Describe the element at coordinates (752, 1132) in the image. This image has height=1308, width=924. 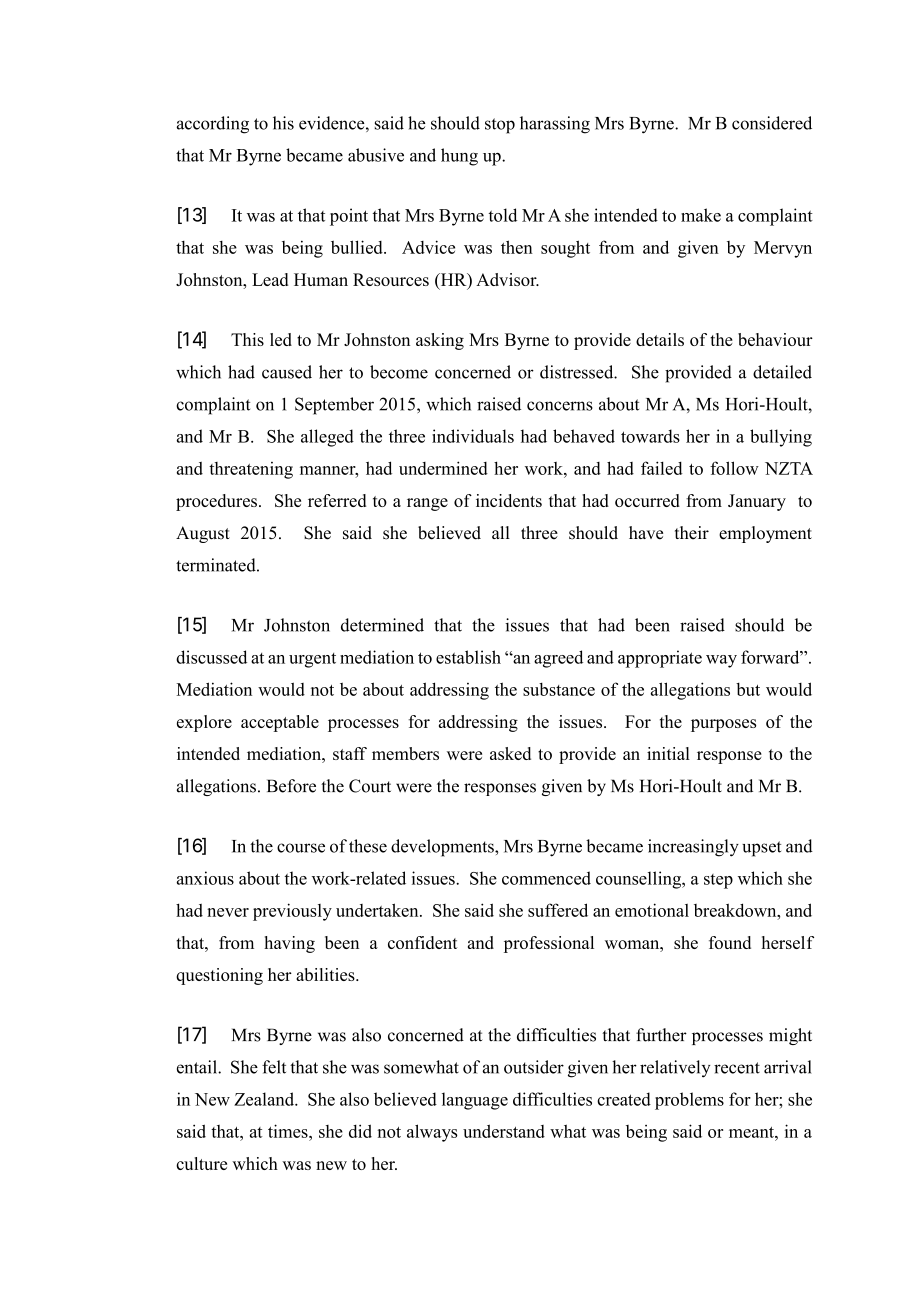
I see `meant` at that location.
